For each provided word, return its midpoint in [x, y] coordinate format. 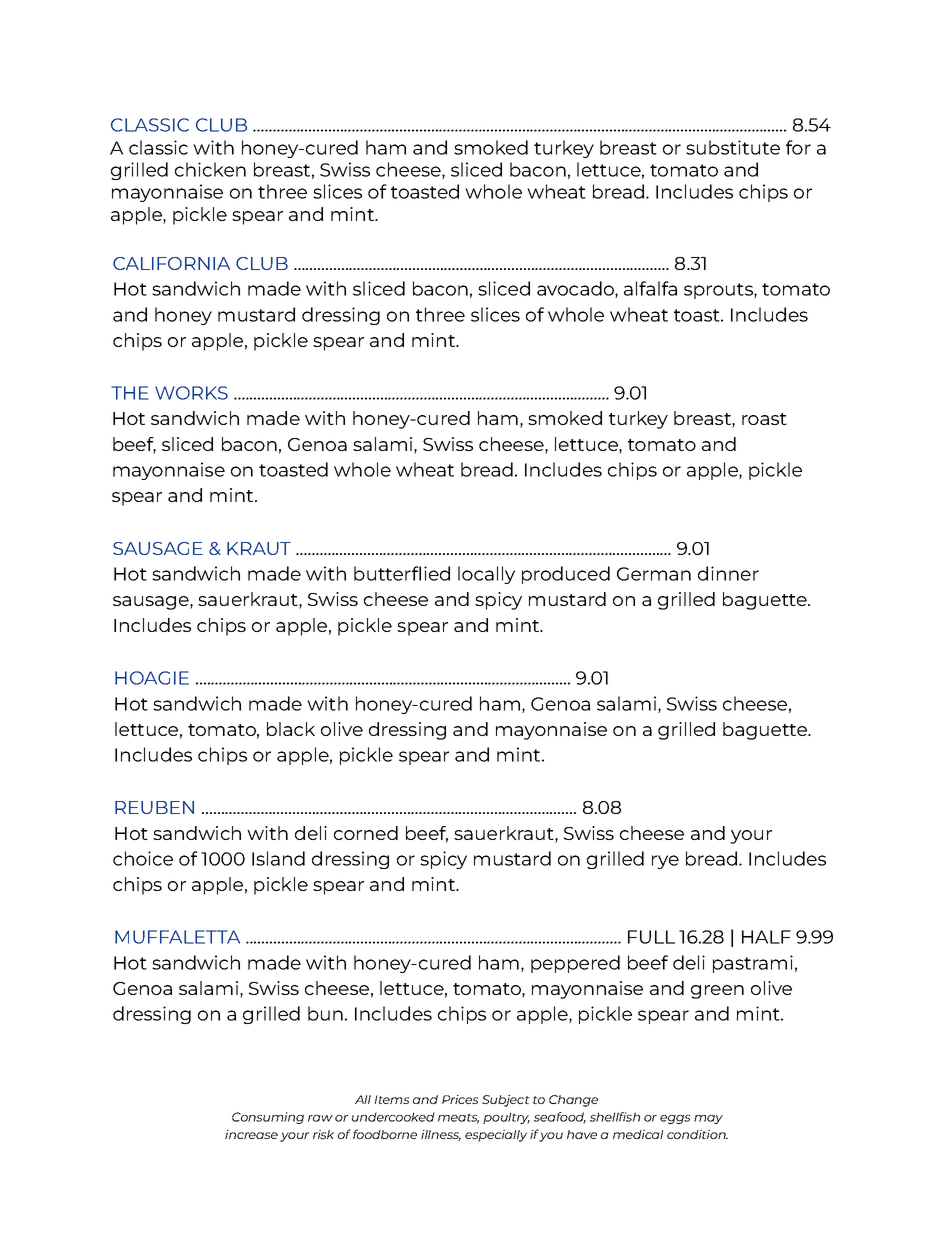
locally [486, 575]
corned [366, 833]
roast [764, 419]
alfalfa [650, 288]
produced [566, 575]
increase [251, 1134]
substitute [733, 147]
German [654, 574]
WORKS [191, 393]
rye [665, 862]
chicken [210, 169]
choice [143, 858]
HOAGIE [152, 678]
